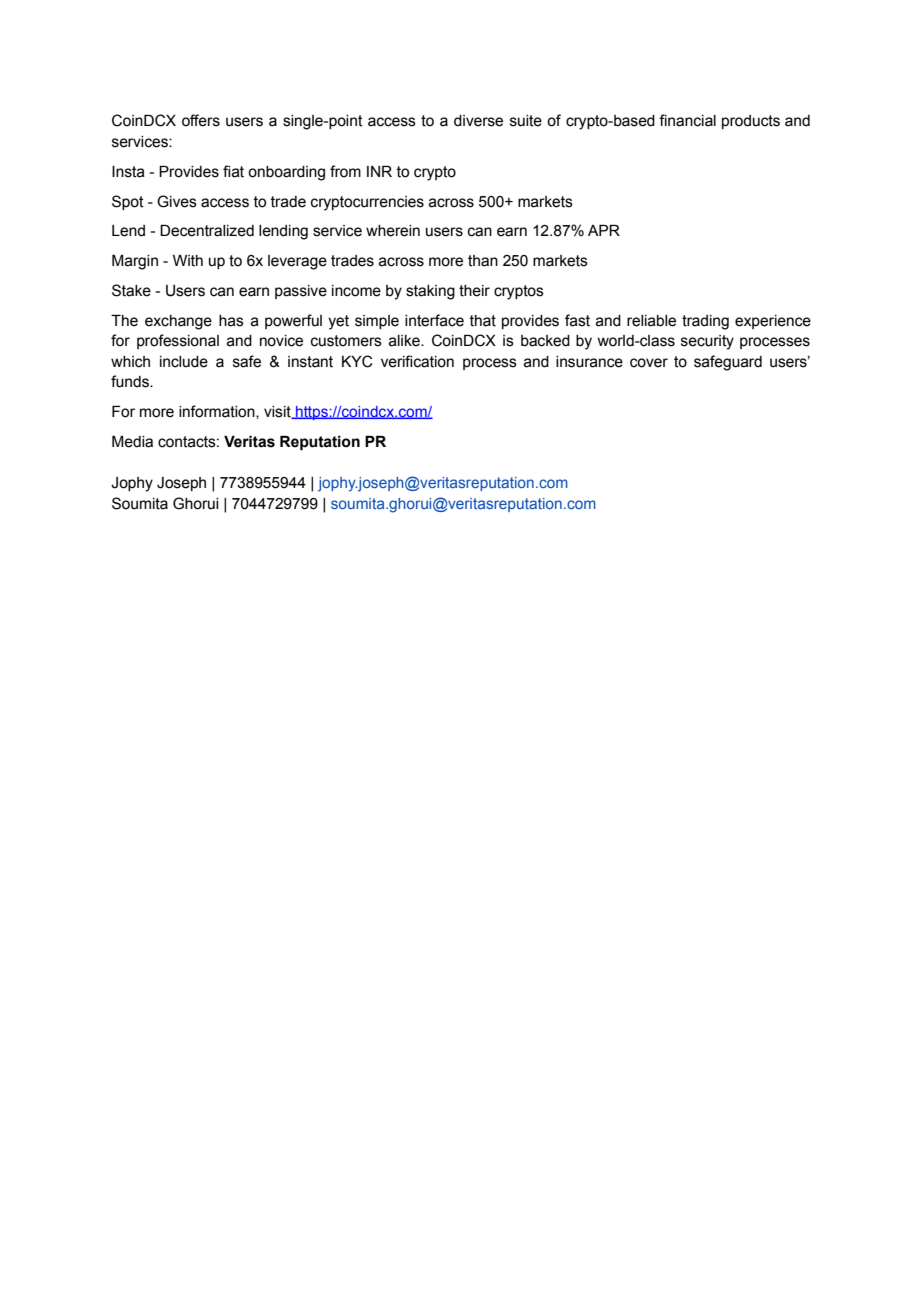  I want to click on offers, so click(201, 120).
